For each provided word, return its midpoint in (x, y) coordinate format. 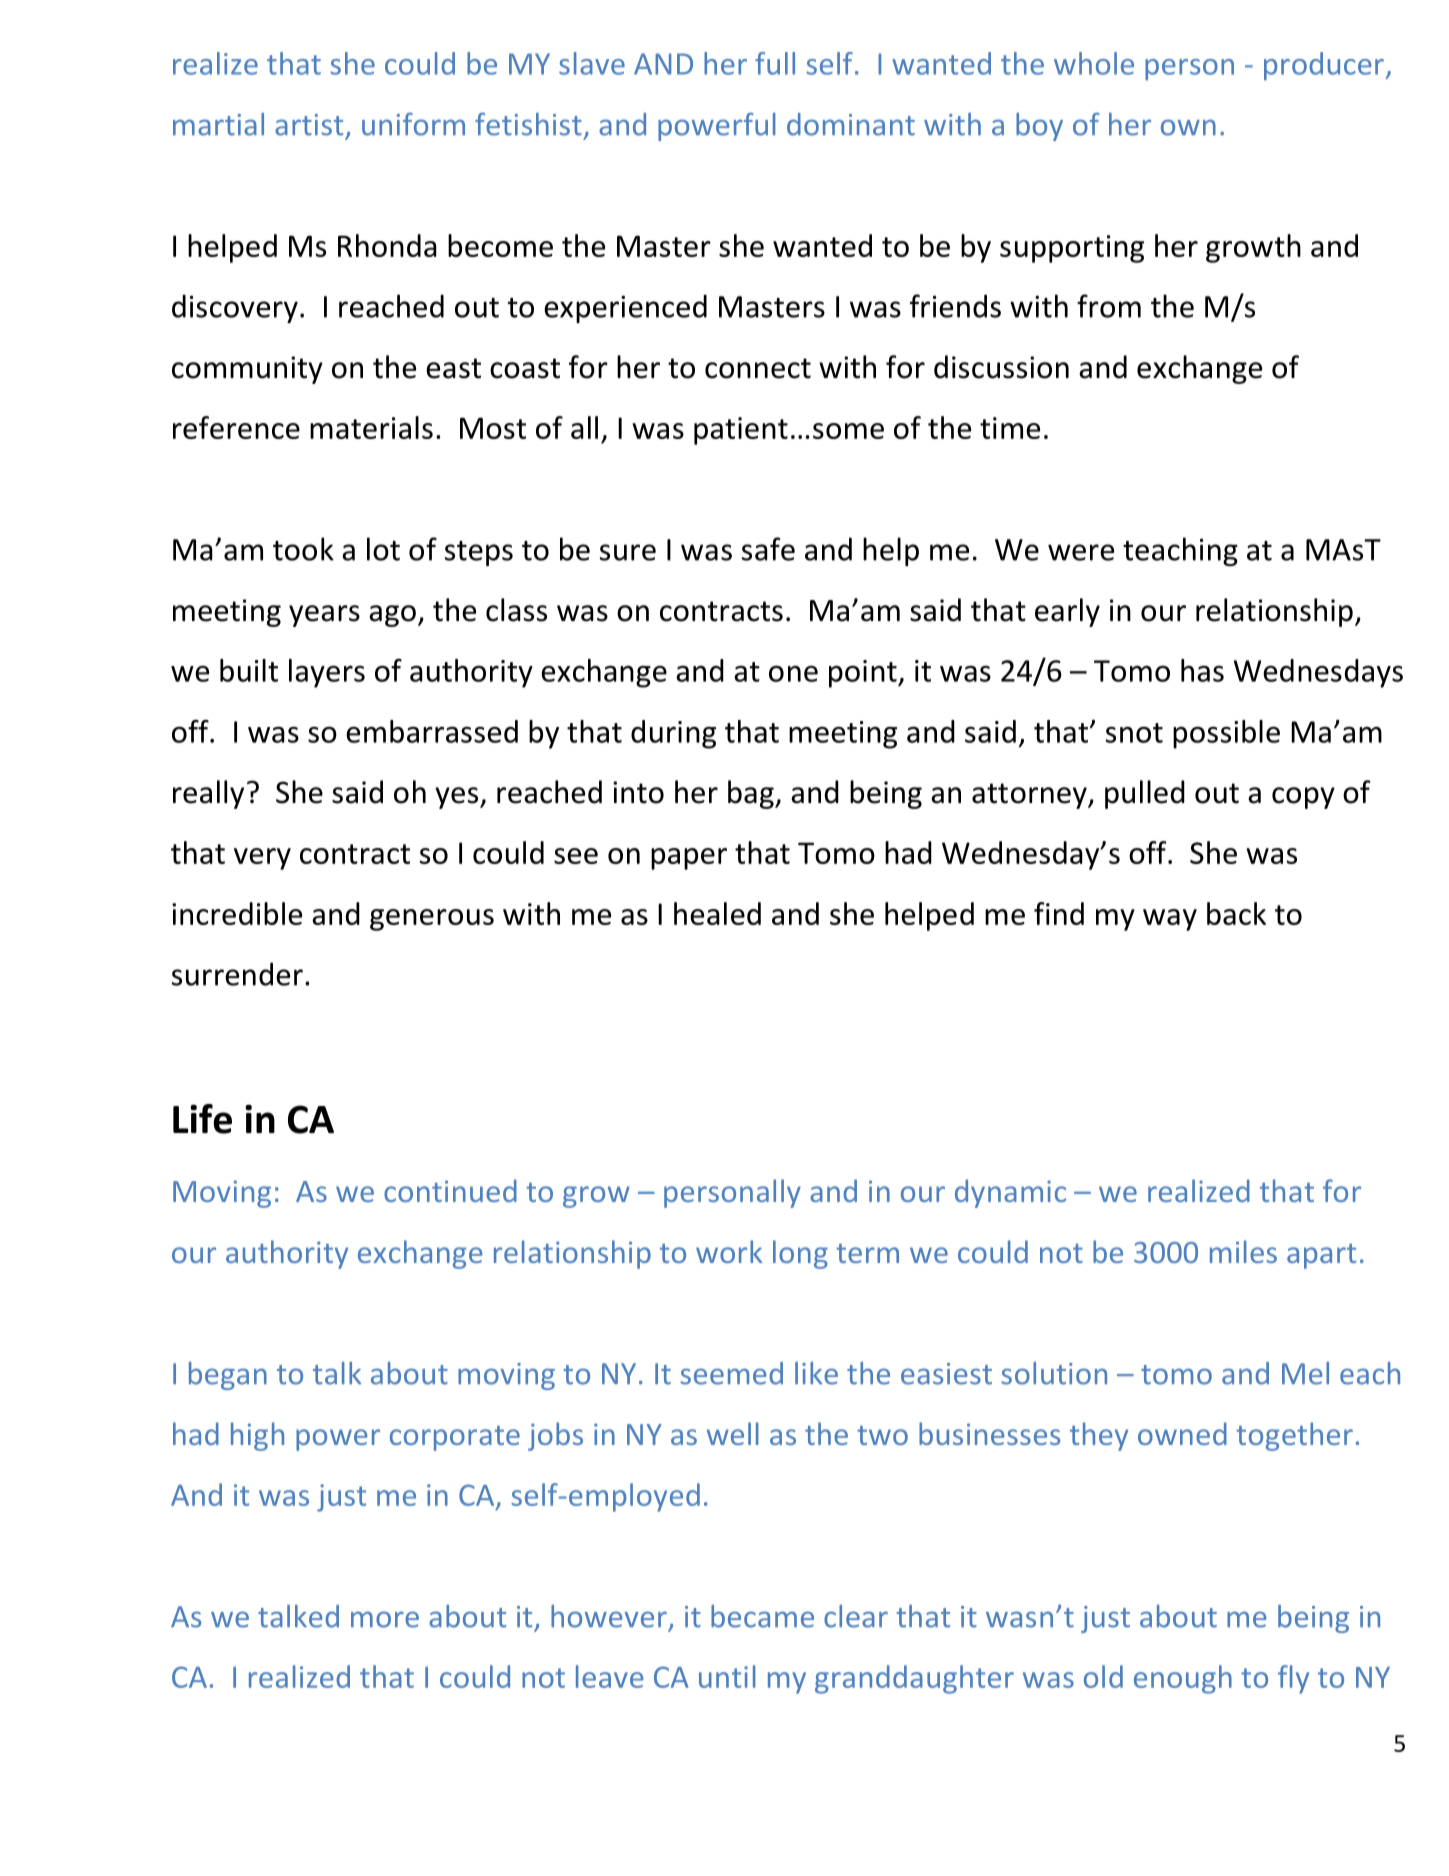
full (775, 63)
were (1081, 552)
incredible (237, 913)
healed (717, 913)
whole (1094, 63)
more (385, 1619)
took (303, 549)
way (1170, 920)
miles (1243, 1251)
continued (450, 1190)
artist (309, 125)
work (729, 1251)
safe (768, 549)
